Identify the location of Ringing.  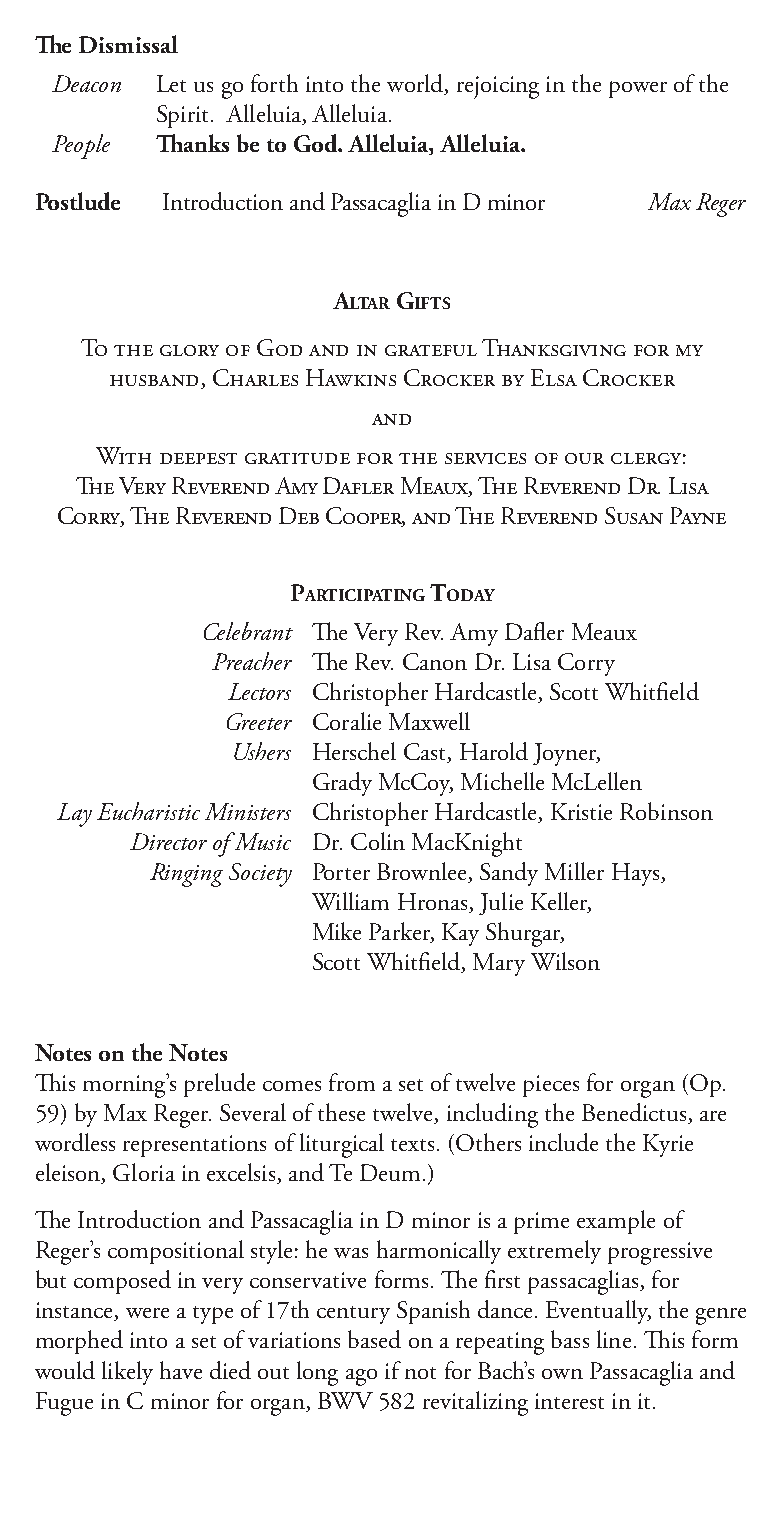
(186, 875).
